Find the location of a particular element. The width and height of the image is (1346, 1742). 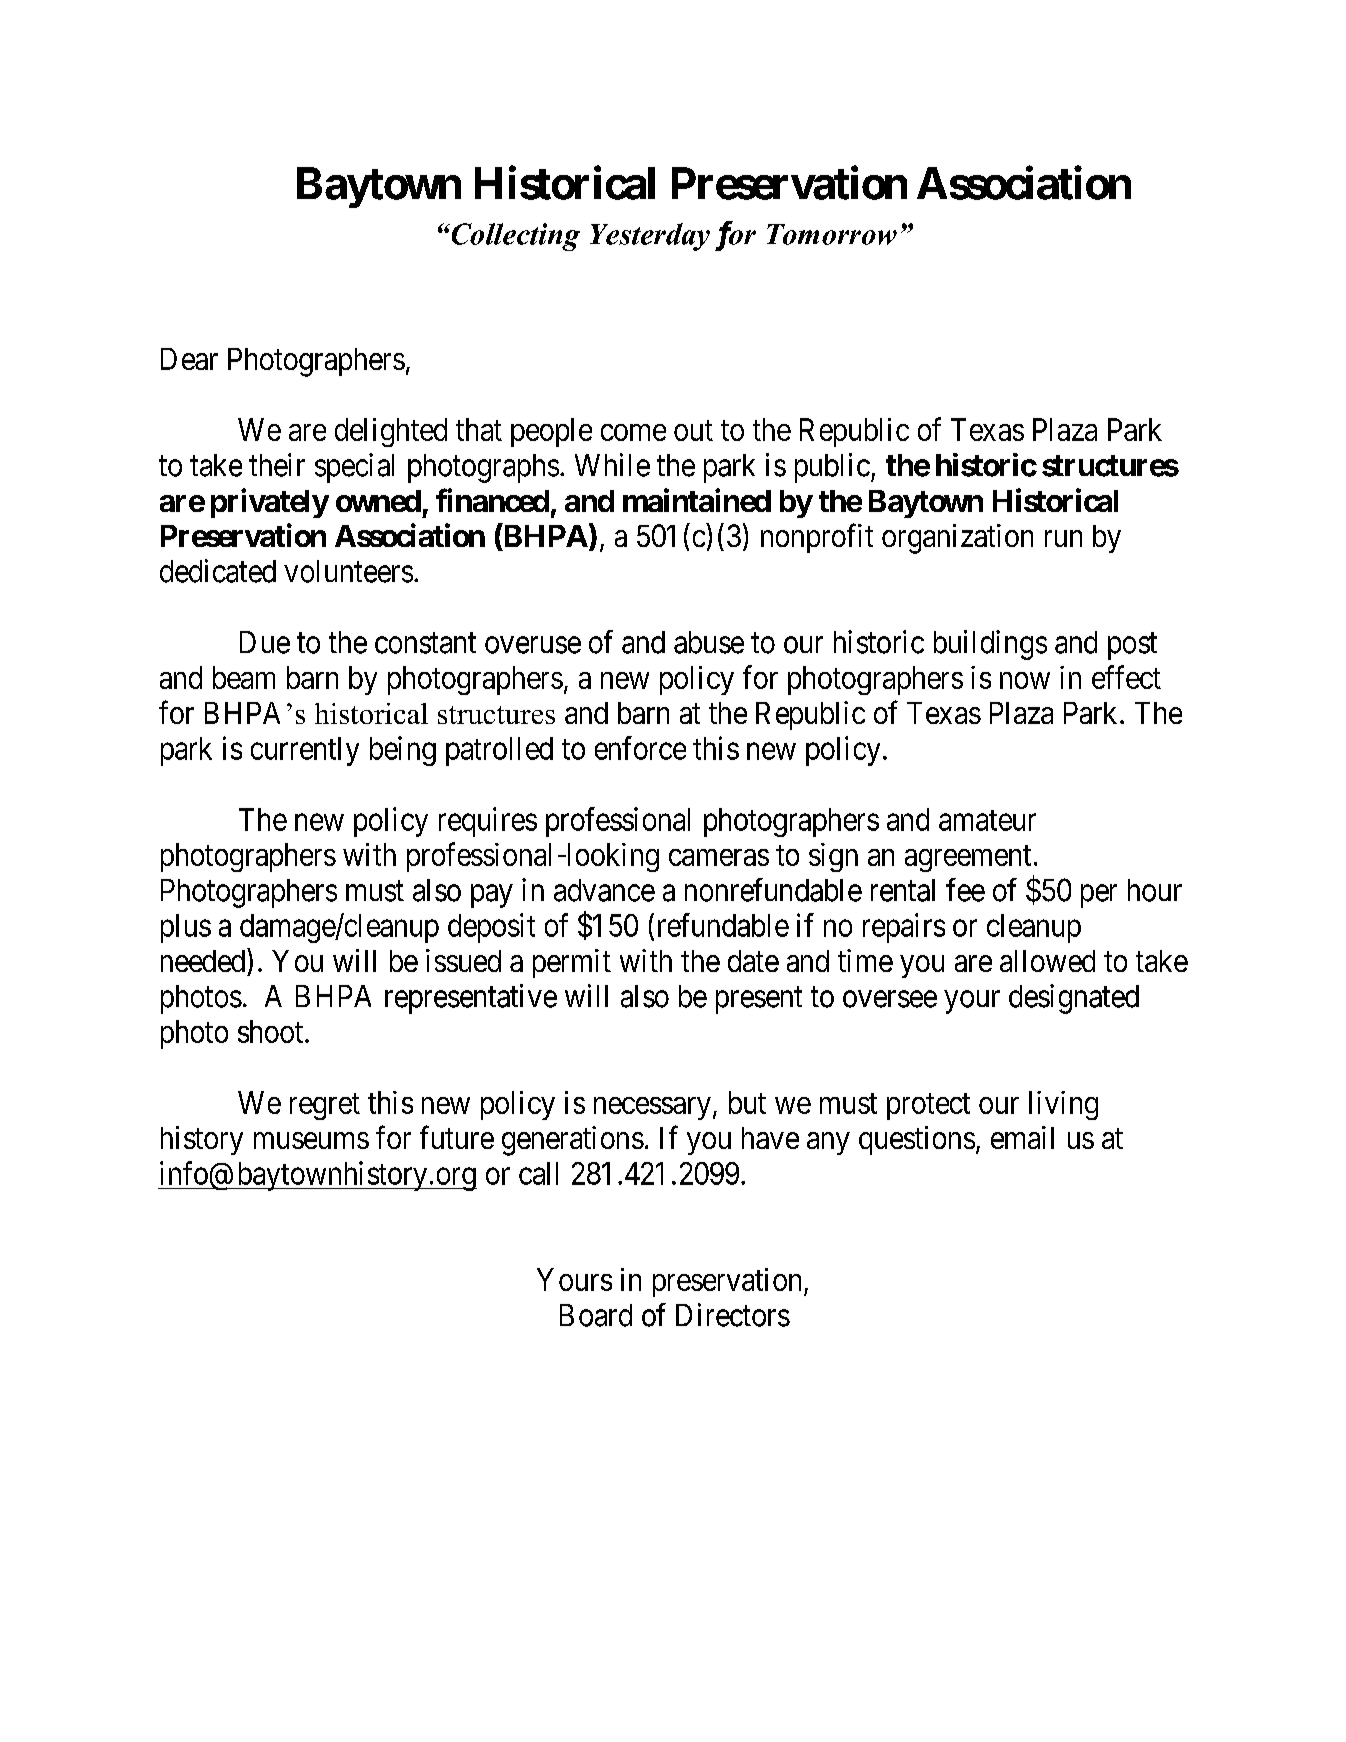

necessary is located at coordinates (652, 1108).
